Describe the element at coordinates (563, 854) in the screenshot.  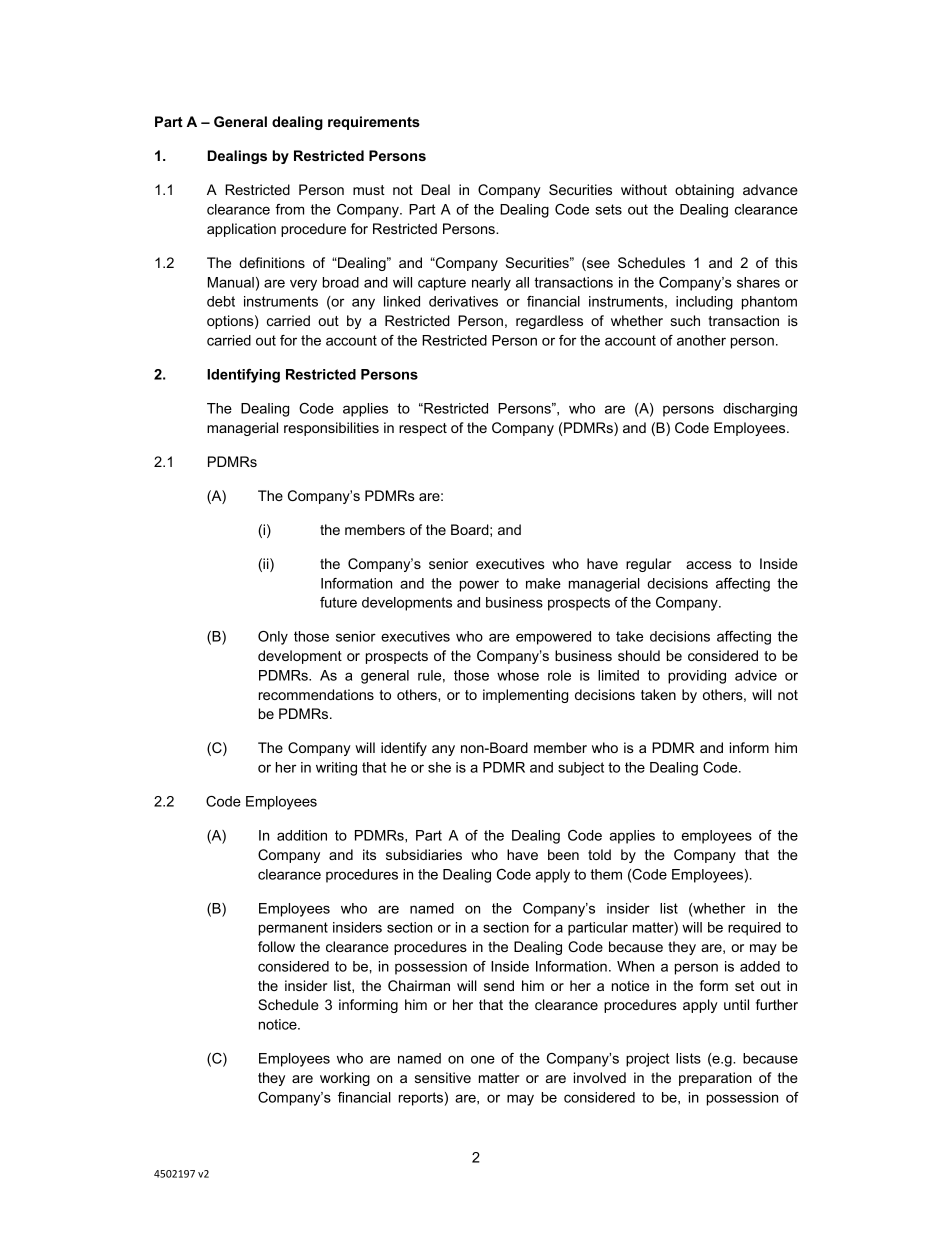
I see `been` at that location.
